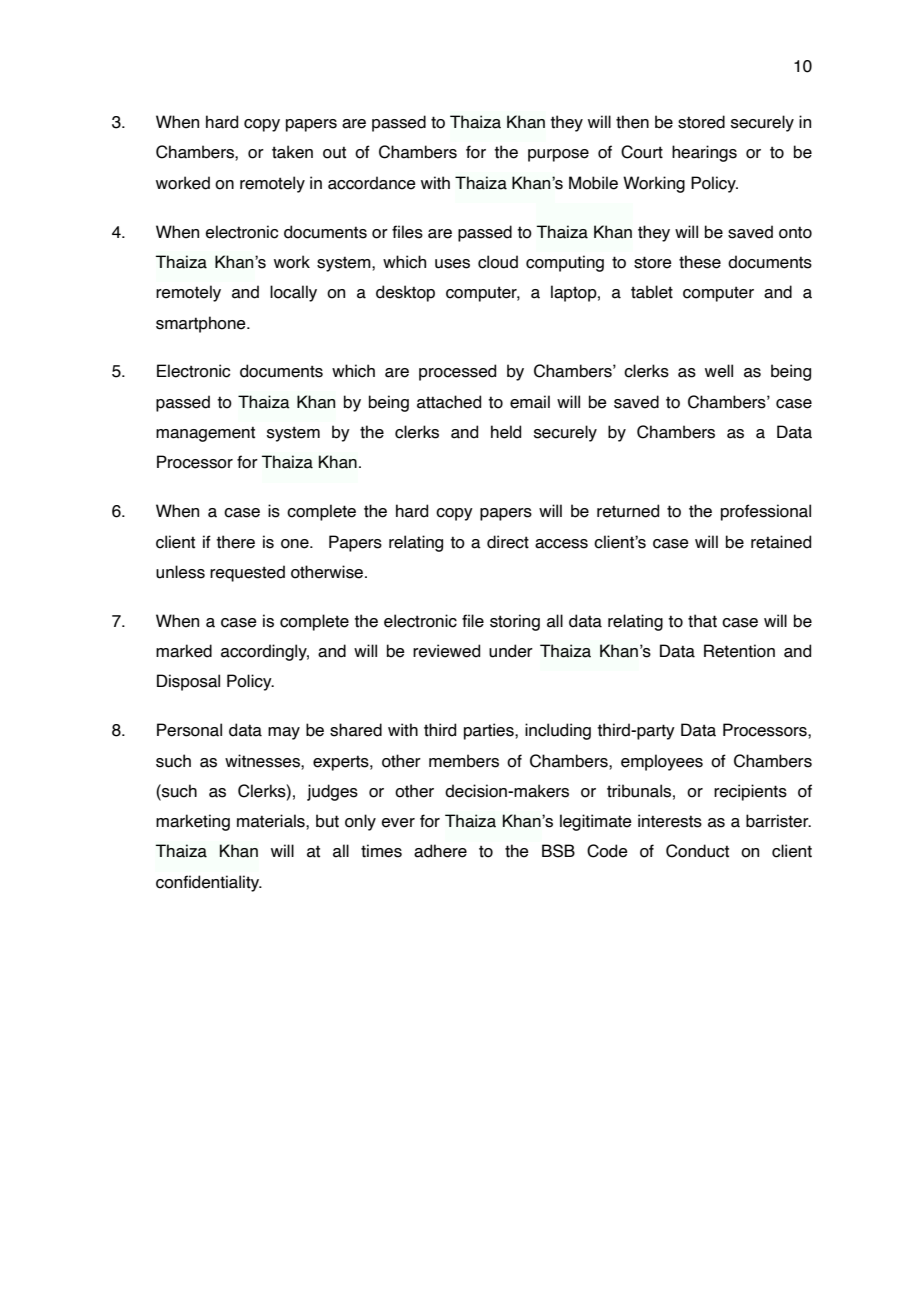 This page has width=924, height=1308. I want to click on marketing, so click(193, 822).
